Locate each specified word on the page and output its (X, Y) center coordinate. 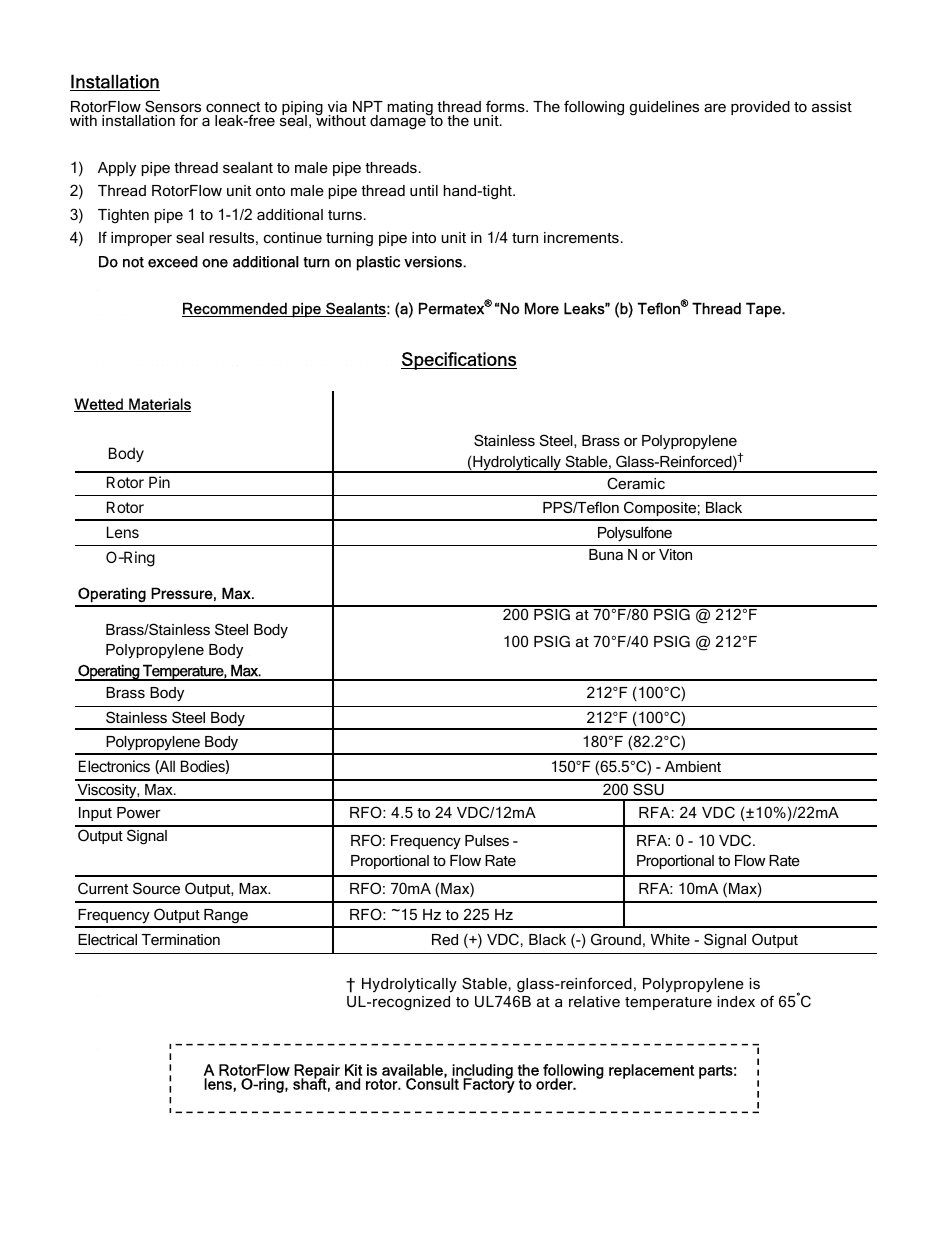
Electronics (114, 766)
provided (760, 108)
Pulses (487, 840)
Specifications (459, 361)
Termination (181, 939)
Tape (764, 310)
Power (139, 812)
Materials (159, 405)
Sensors (173, 107)
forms (506, 106)
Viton (675, 554)
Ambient (693, 766)
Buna (606, 554)
